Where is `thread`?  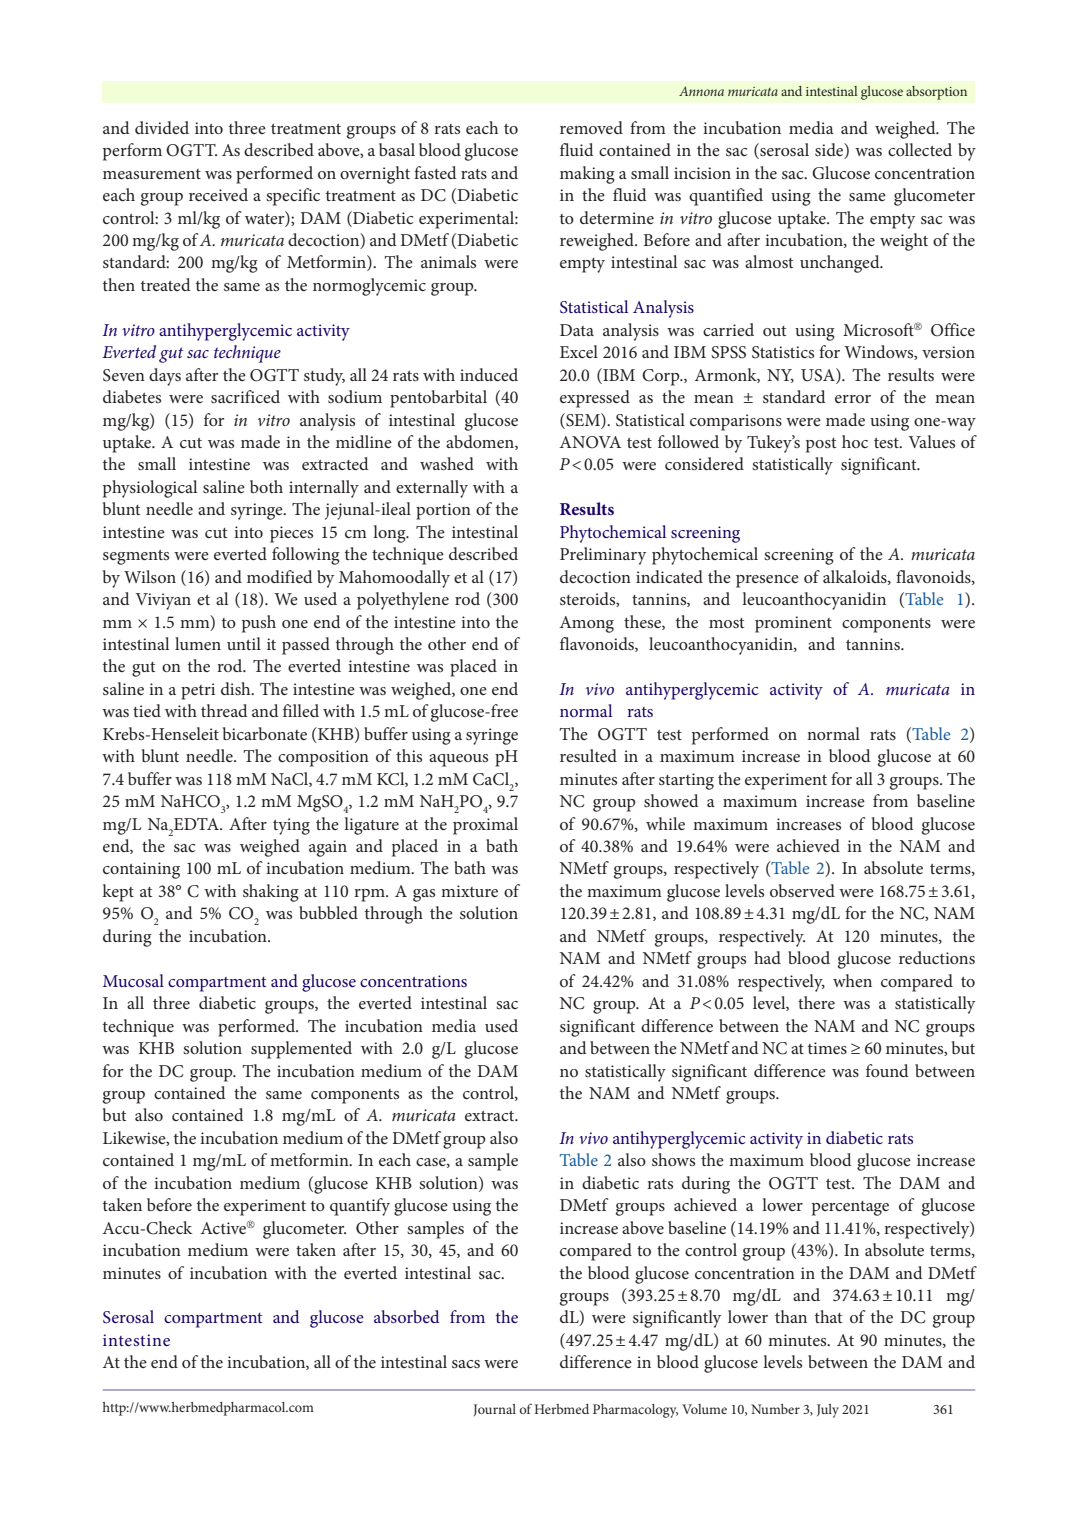
thread is located at coordinates (224, 710).
